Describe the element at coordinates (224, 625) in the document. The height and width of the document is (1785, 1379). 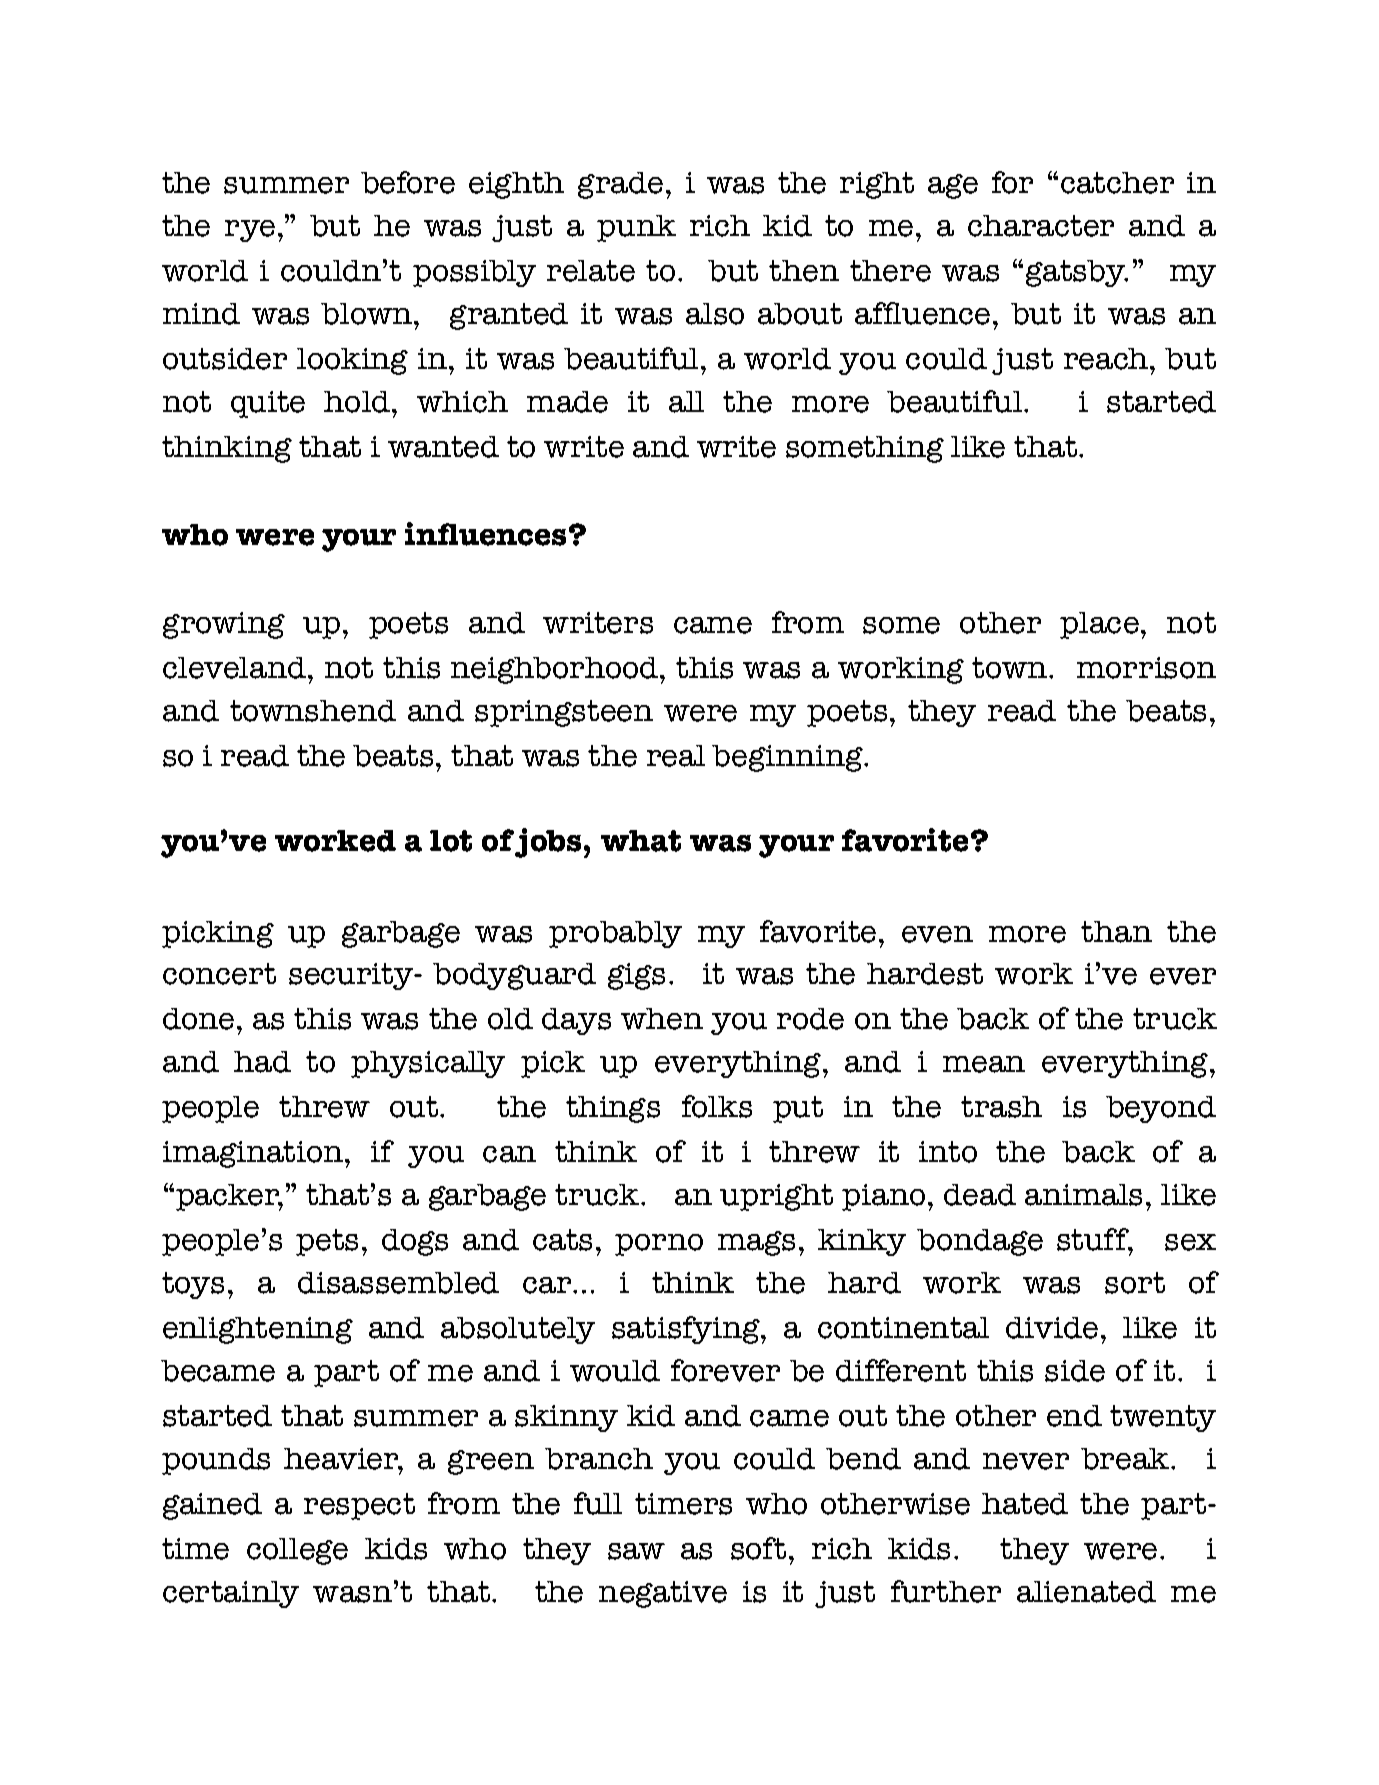
I see `growing` at that location.
